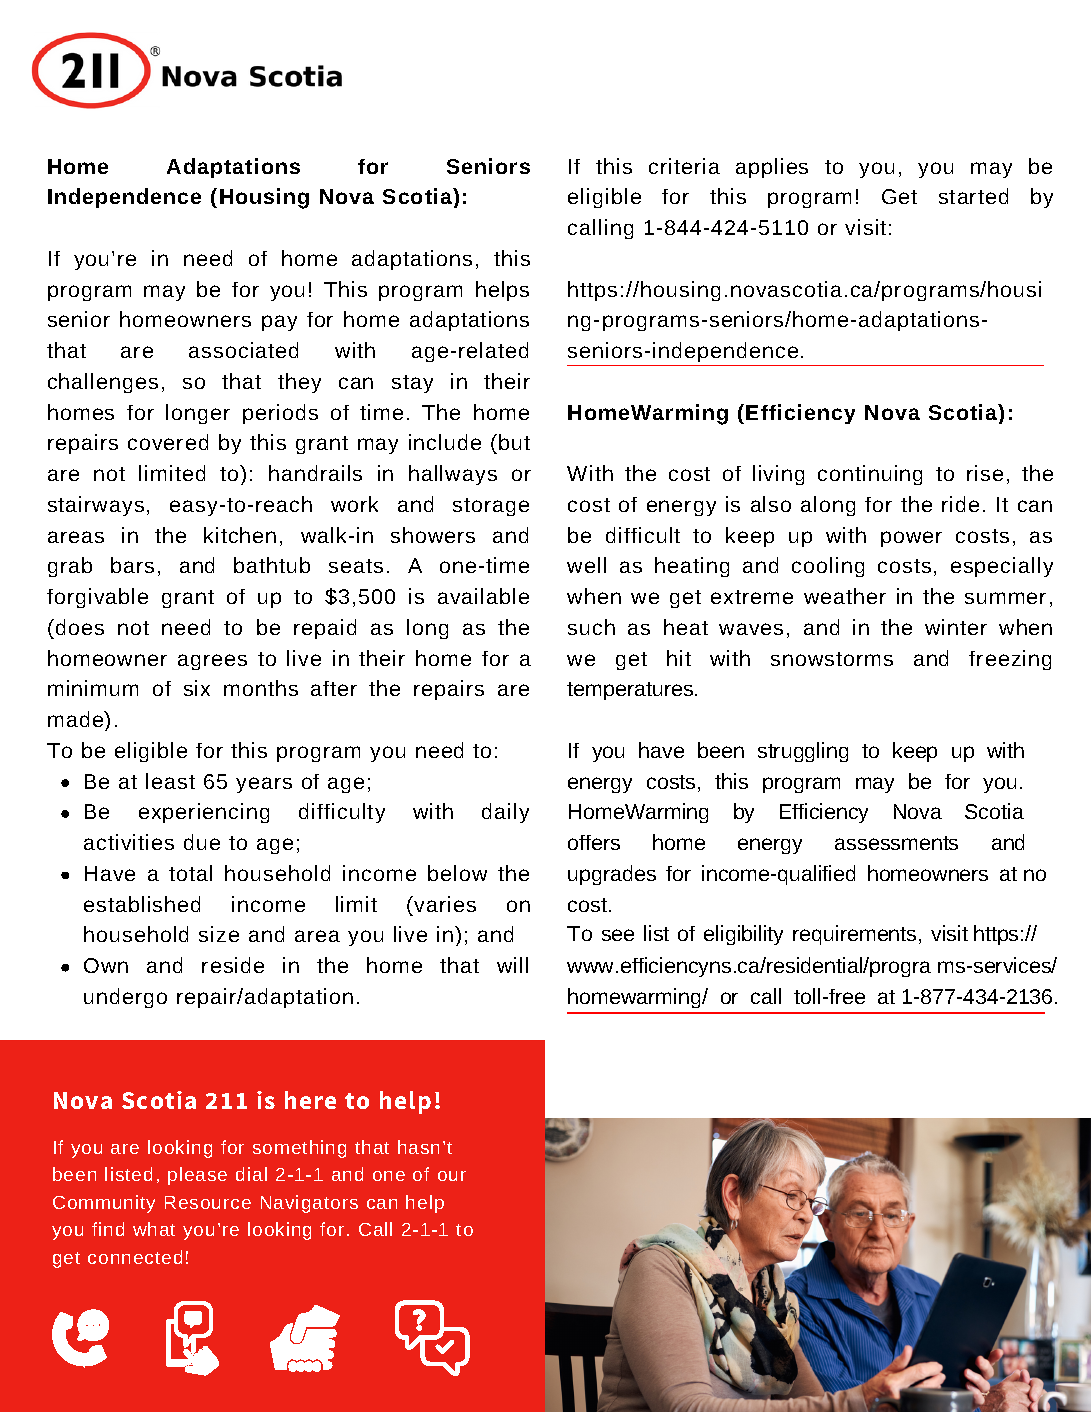  Describe the element at coordinates (854, 935) in the screenshot. I see `requirements` at that location.
